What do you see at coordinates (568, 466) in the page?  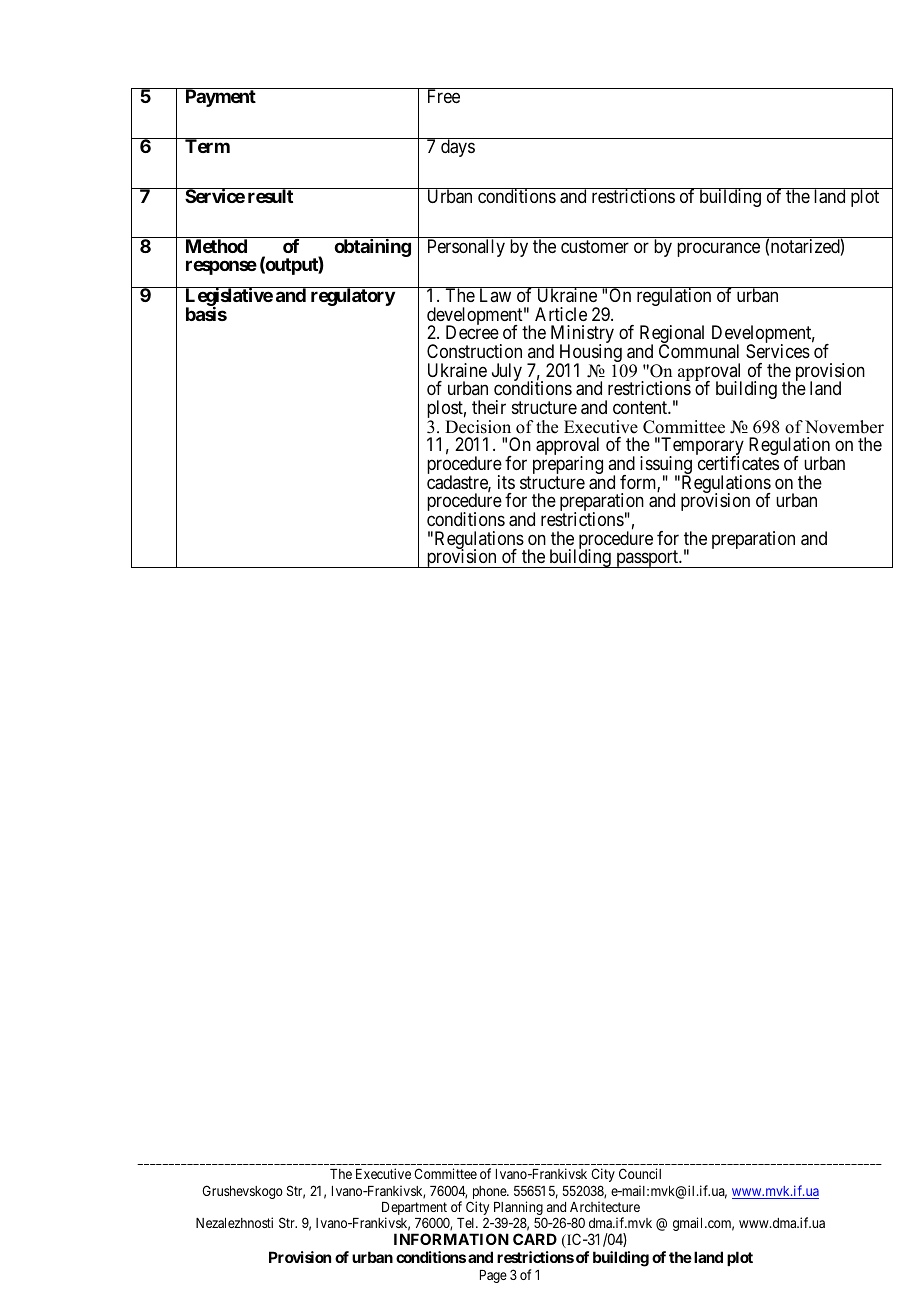 I see `preparing` at bounding box center [568, 466].
